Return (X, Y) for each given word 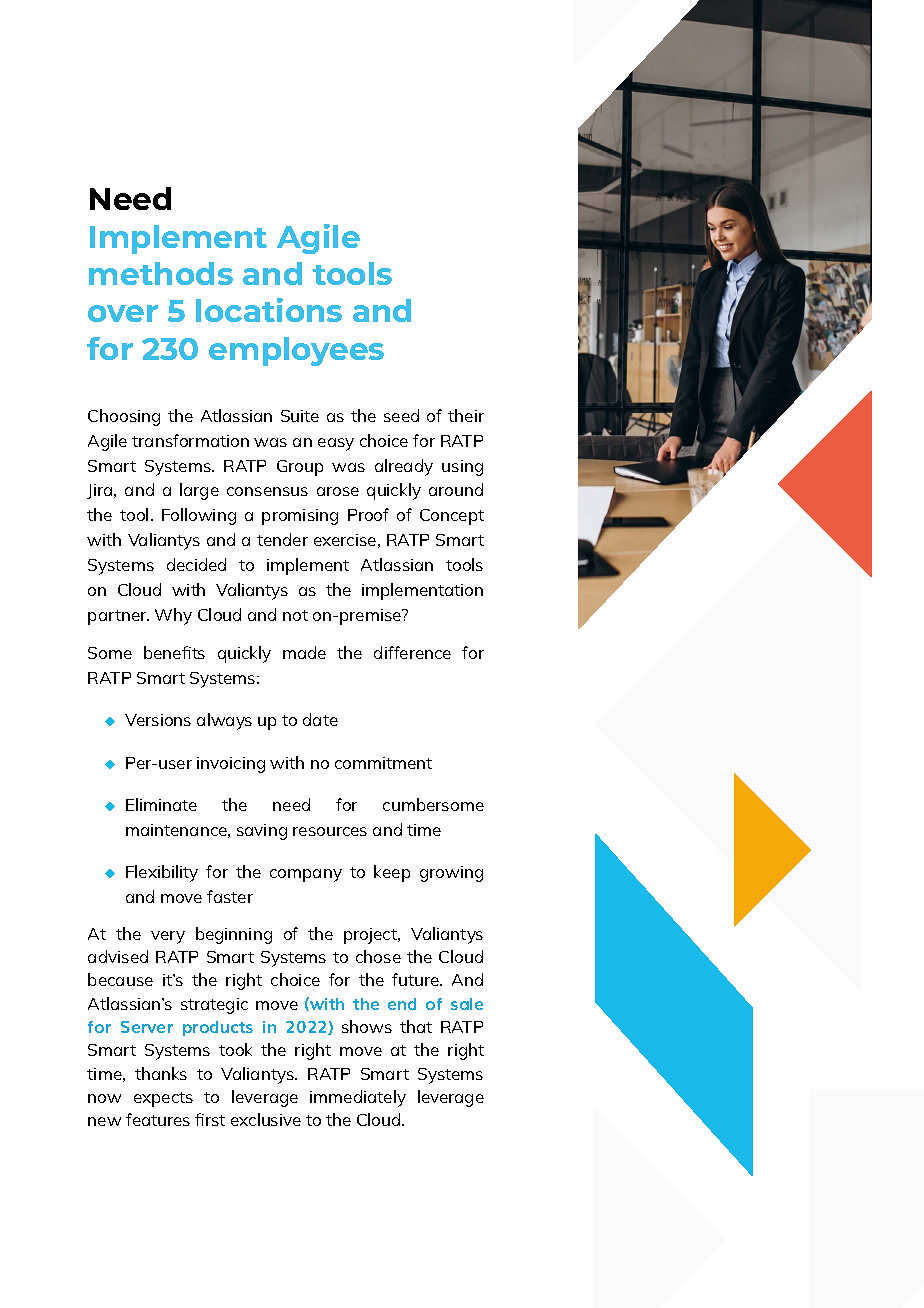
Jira (101, 491)
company (306, 875)
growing (451, 874)
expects (163, 1099)
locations (269, 310)
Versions (158, 720)
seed (401, 415)
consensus (267, 491)
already (404, 467)
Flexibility (162, 873)
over (123, 313)
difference (412, 652)
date (320, 719)
